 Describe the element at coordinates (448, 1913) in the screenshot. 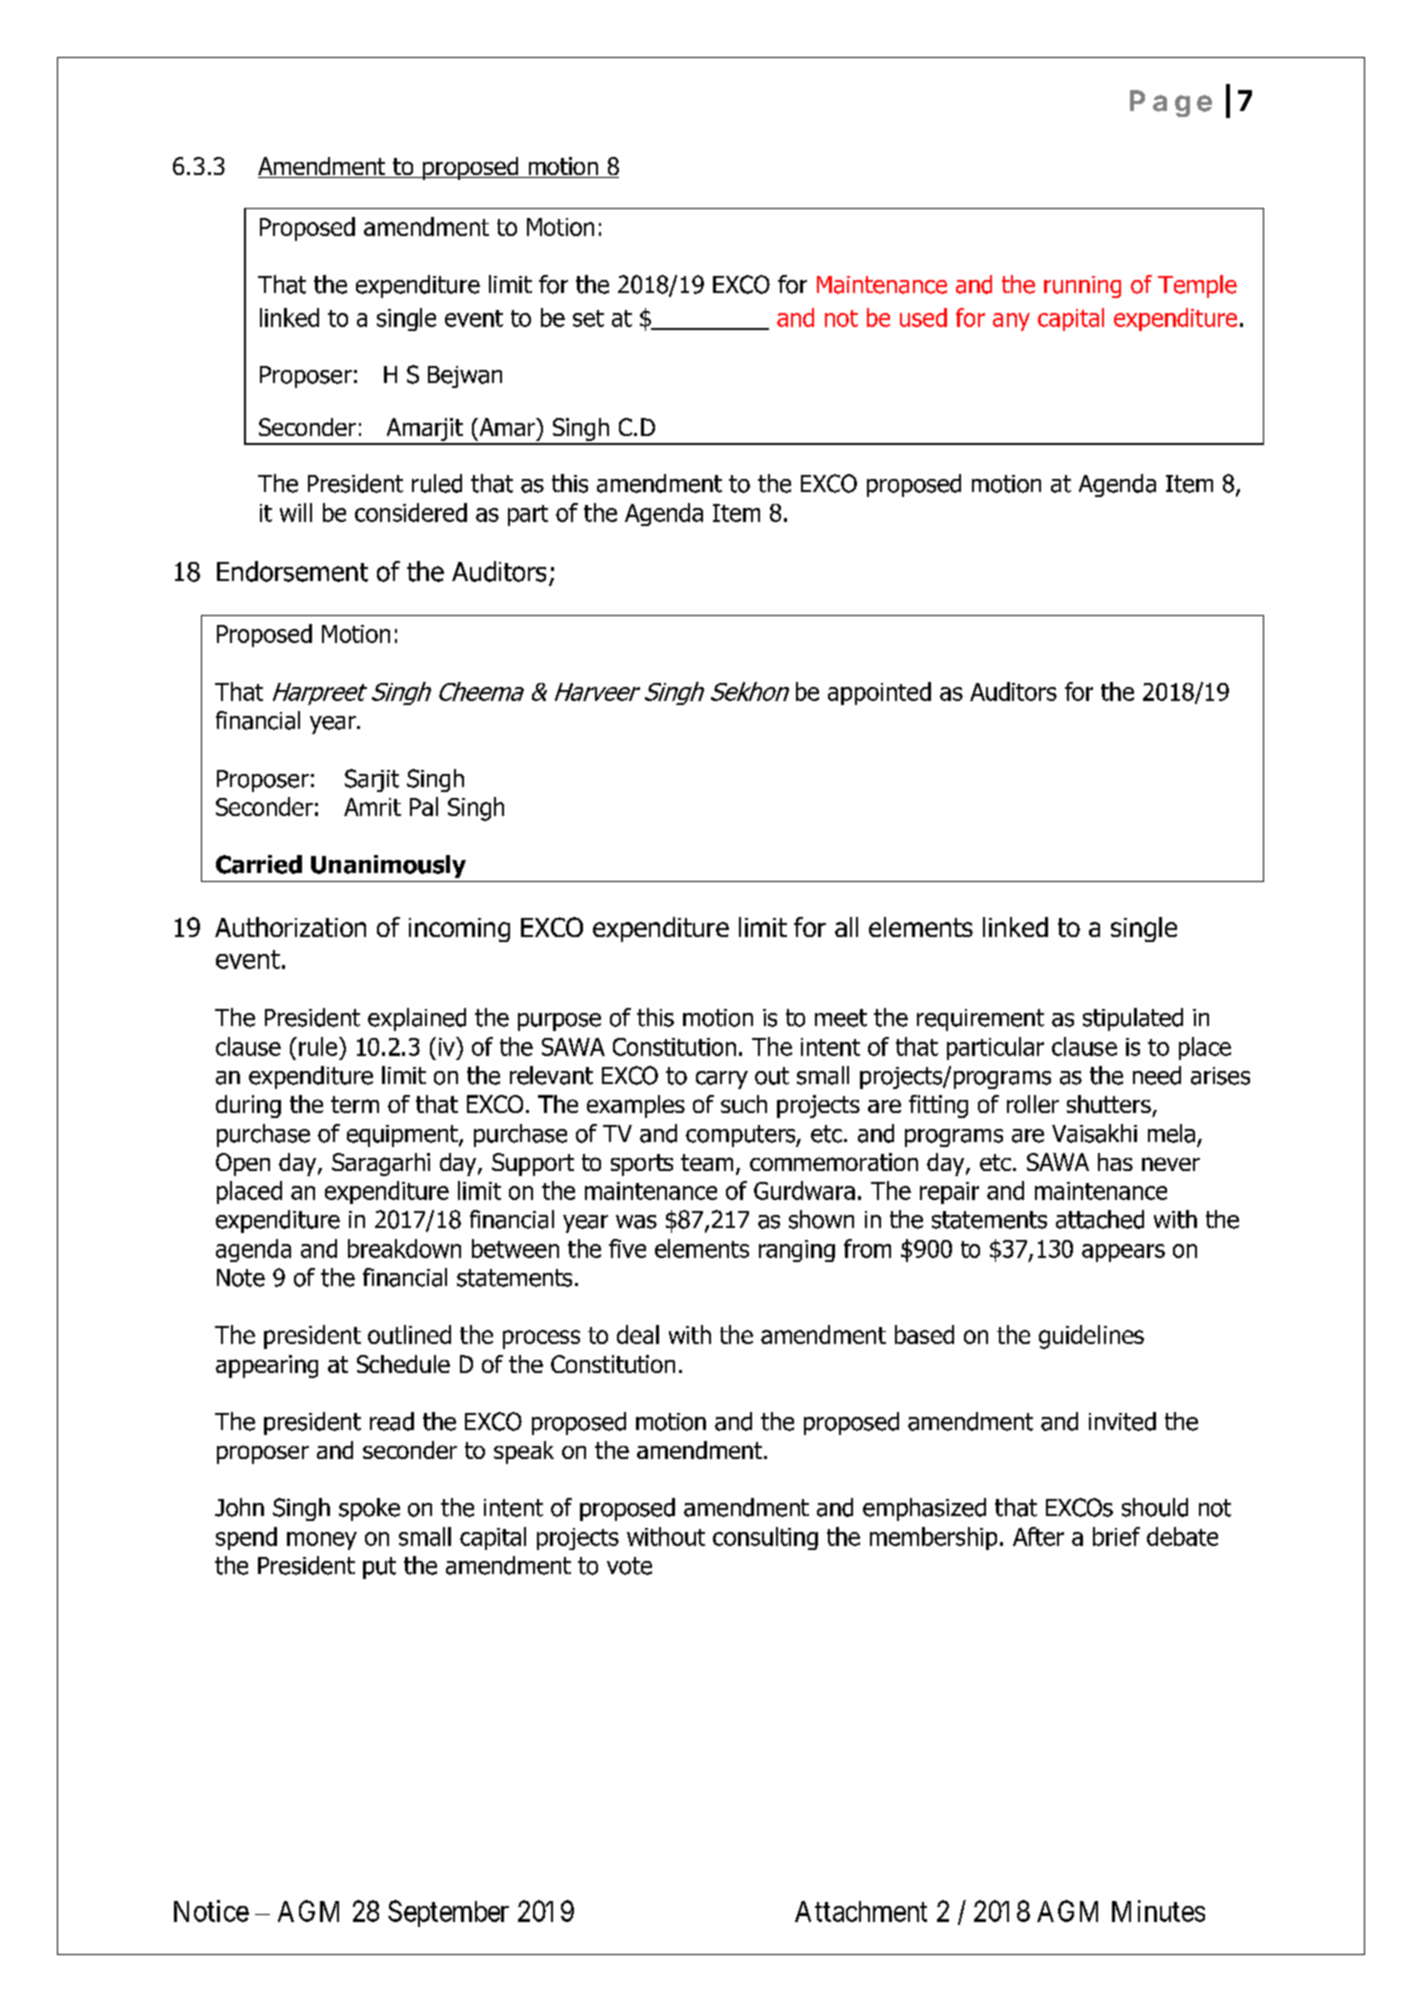

I see `September` at that location.
